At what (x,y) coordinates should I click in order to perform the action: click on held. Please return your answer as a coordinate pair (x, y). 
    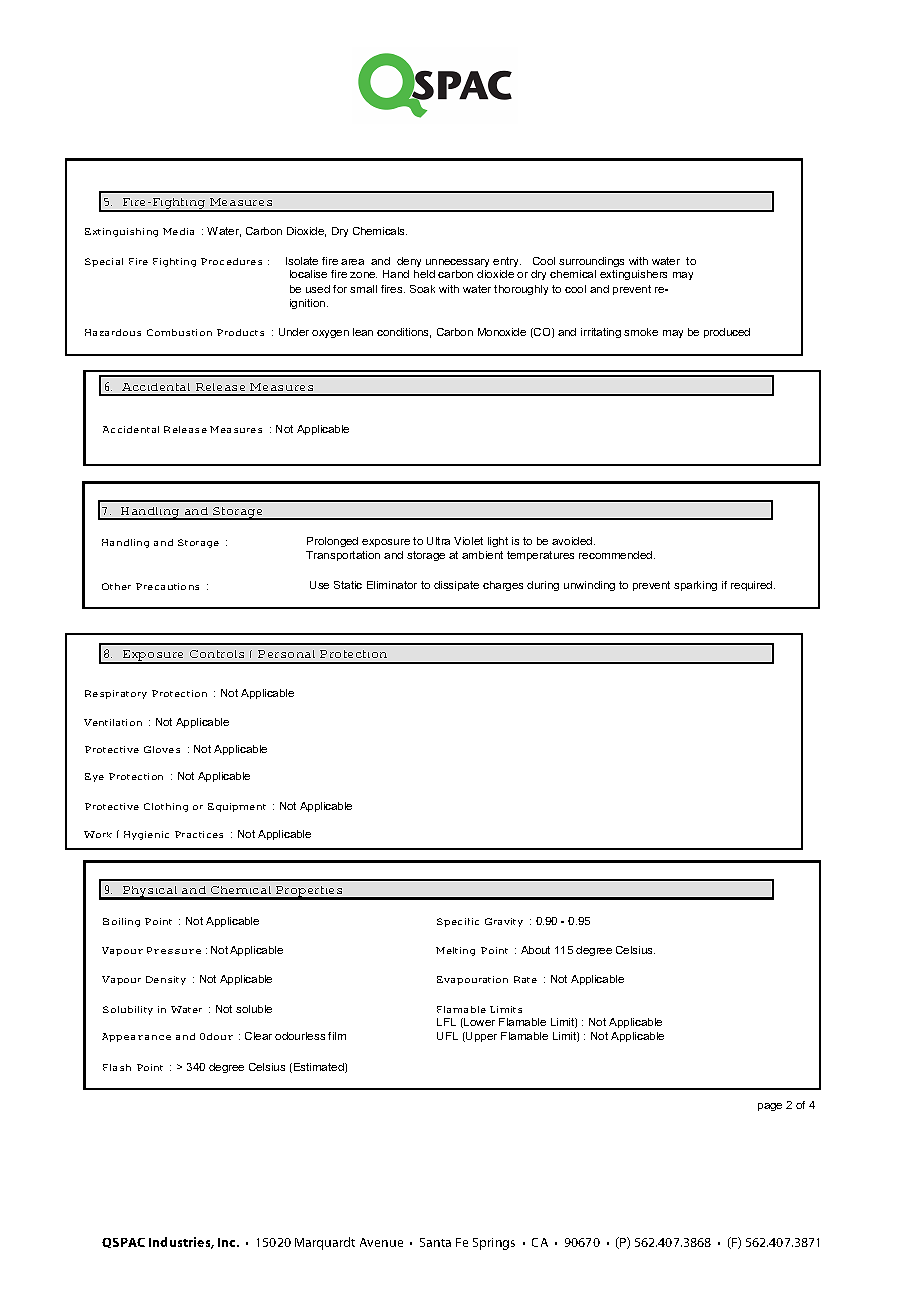
    Looking at the image, I should click on (424, 274).
